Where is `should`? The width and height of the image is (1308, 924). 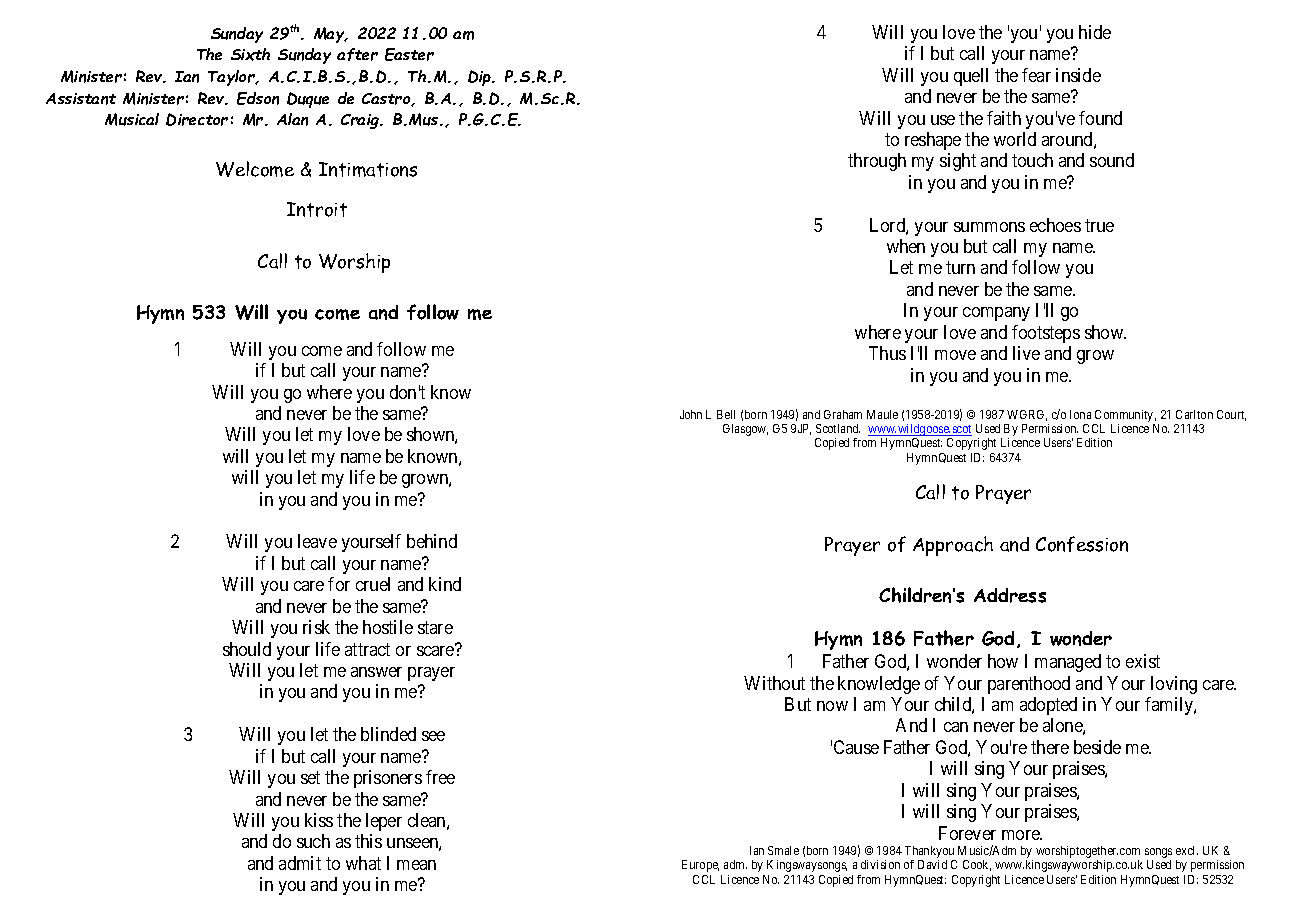
should is located at coordinates (247, 649).
